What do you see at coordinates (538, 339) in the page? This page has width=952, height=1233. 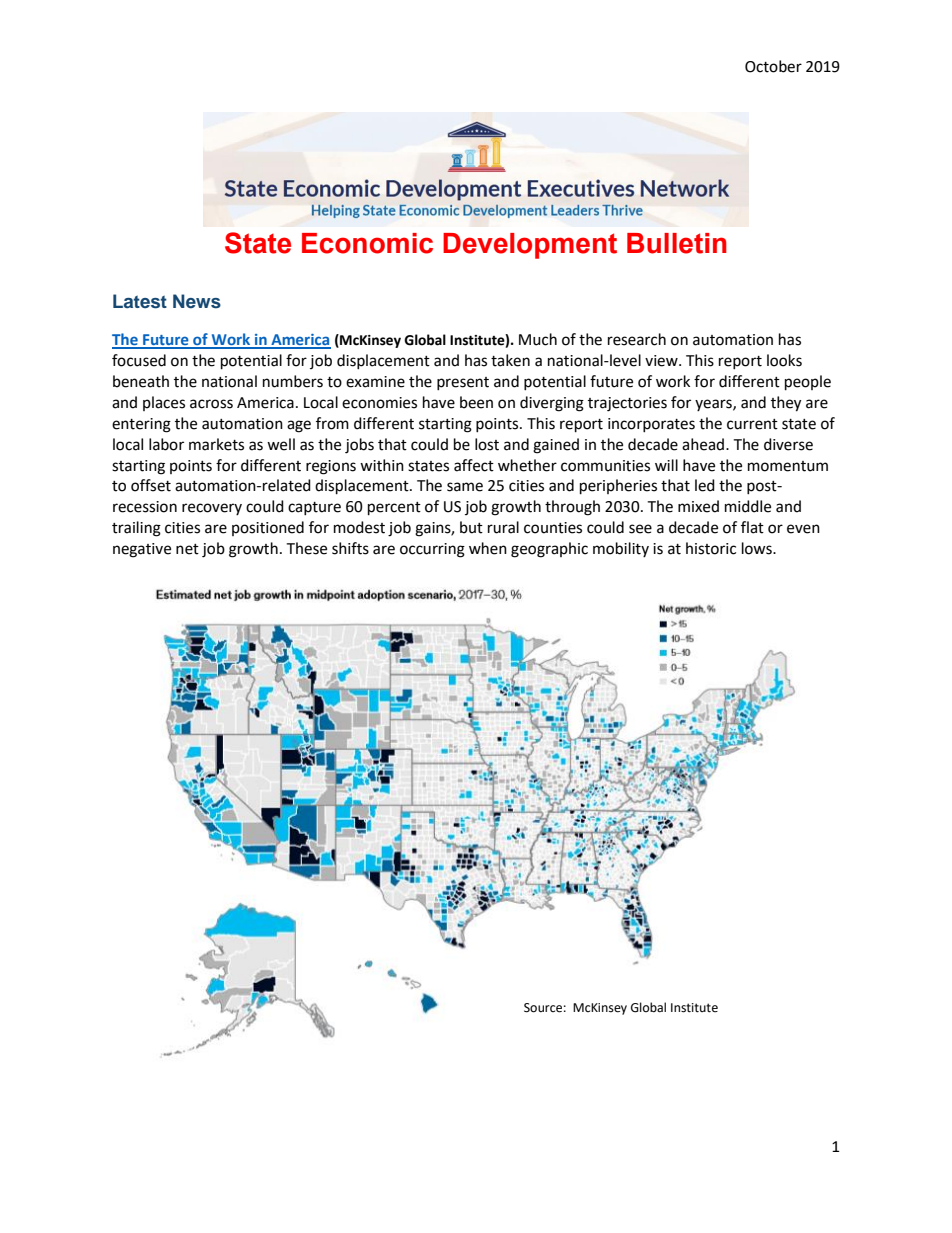 I see `Much` at bounding box center [538, 339].
